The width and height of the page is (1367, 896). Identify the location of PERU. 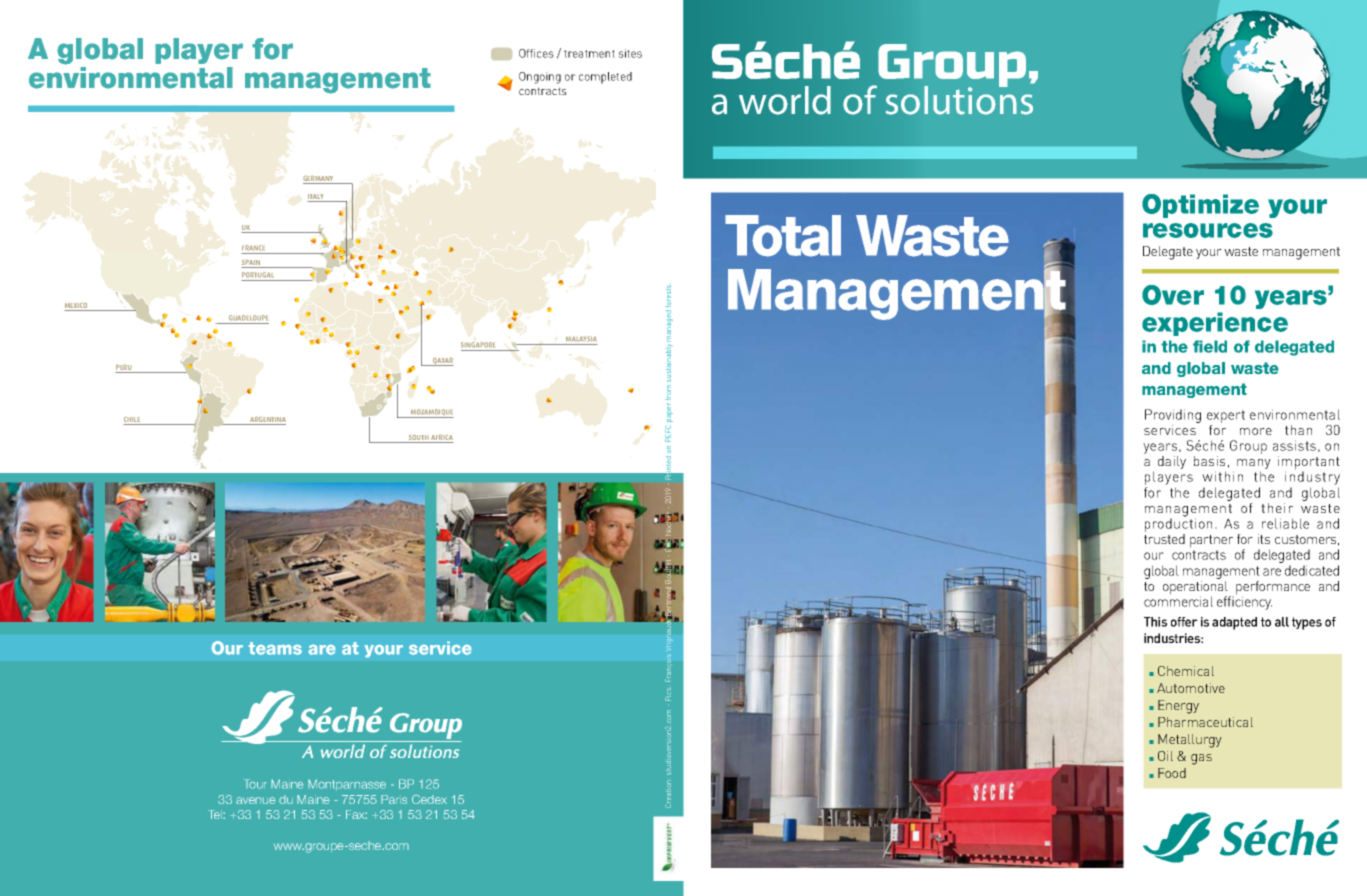
(124, 368).
